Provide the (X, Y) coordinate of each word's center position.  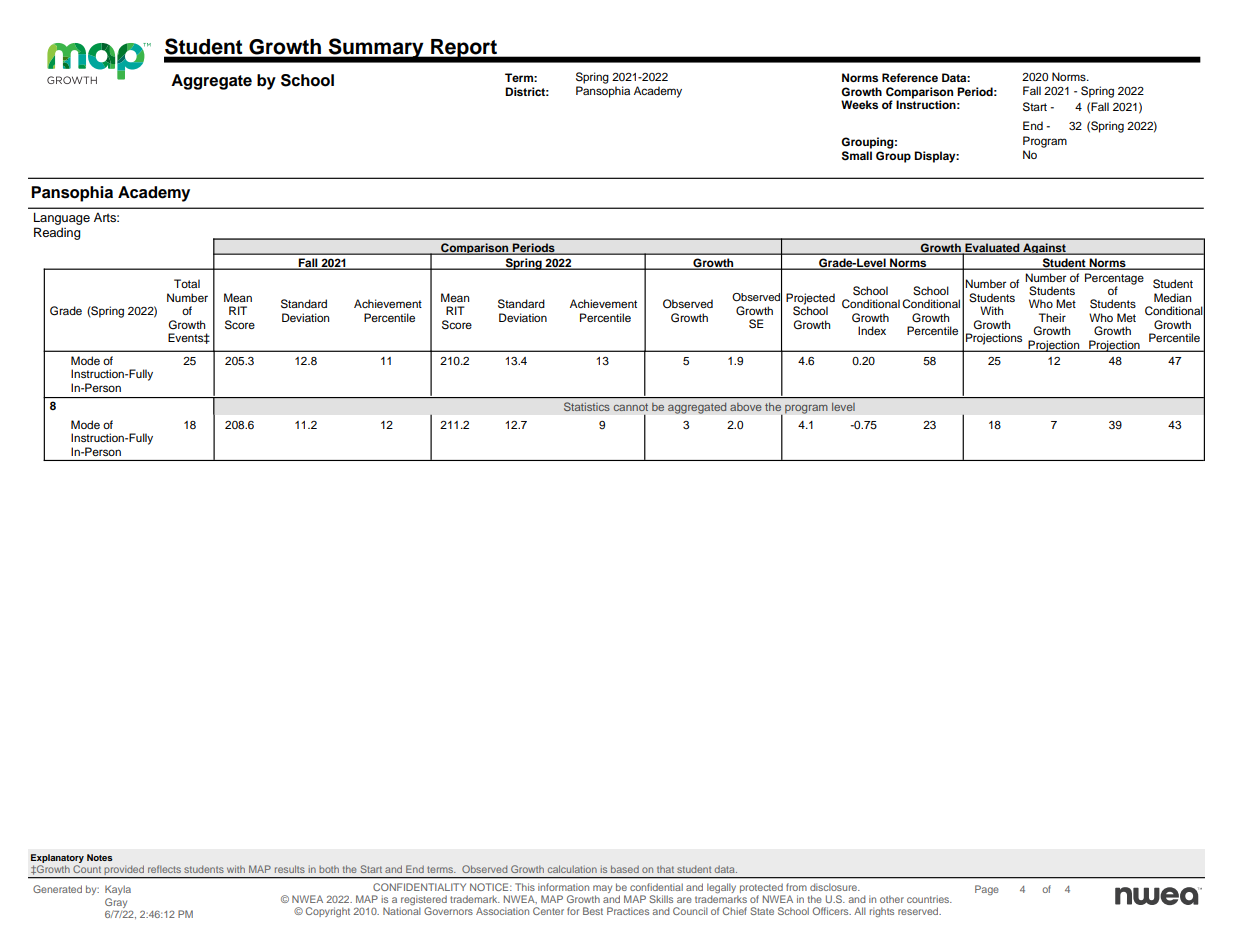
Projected (810, 300)
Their (1052, 317)
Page (987, 890)
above (746, 407)
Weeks (859, 104)
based (625, 869)
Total (187, 283)
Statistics (587, 406)
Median (1172, 297)
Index (872, 330)
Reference (910, 77)
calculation (572, 869)
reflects (164, 869)
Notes (100, 857)
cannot (631, 407)
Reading (57, 233)
